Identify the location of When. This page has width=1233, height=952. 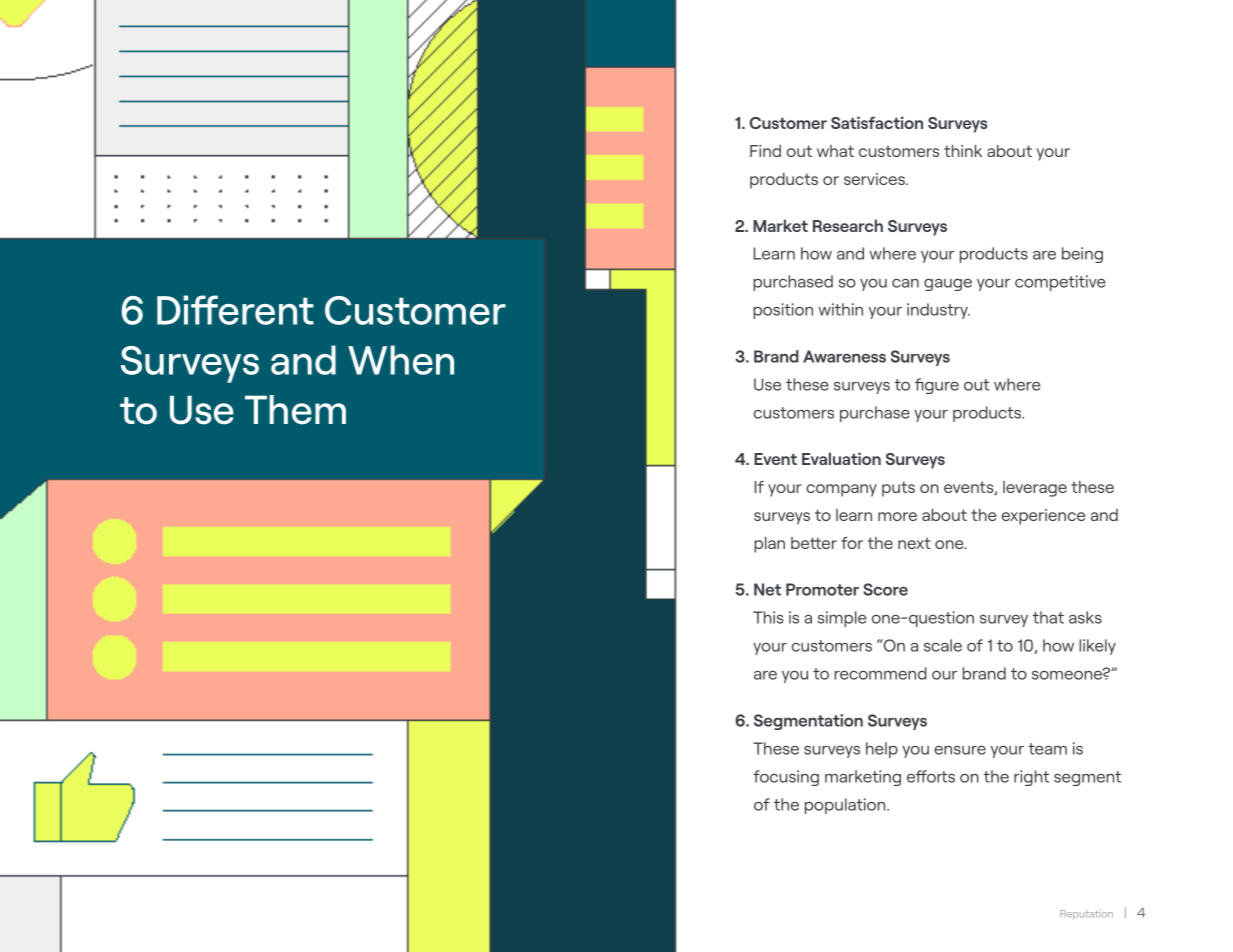
(401, 360).
